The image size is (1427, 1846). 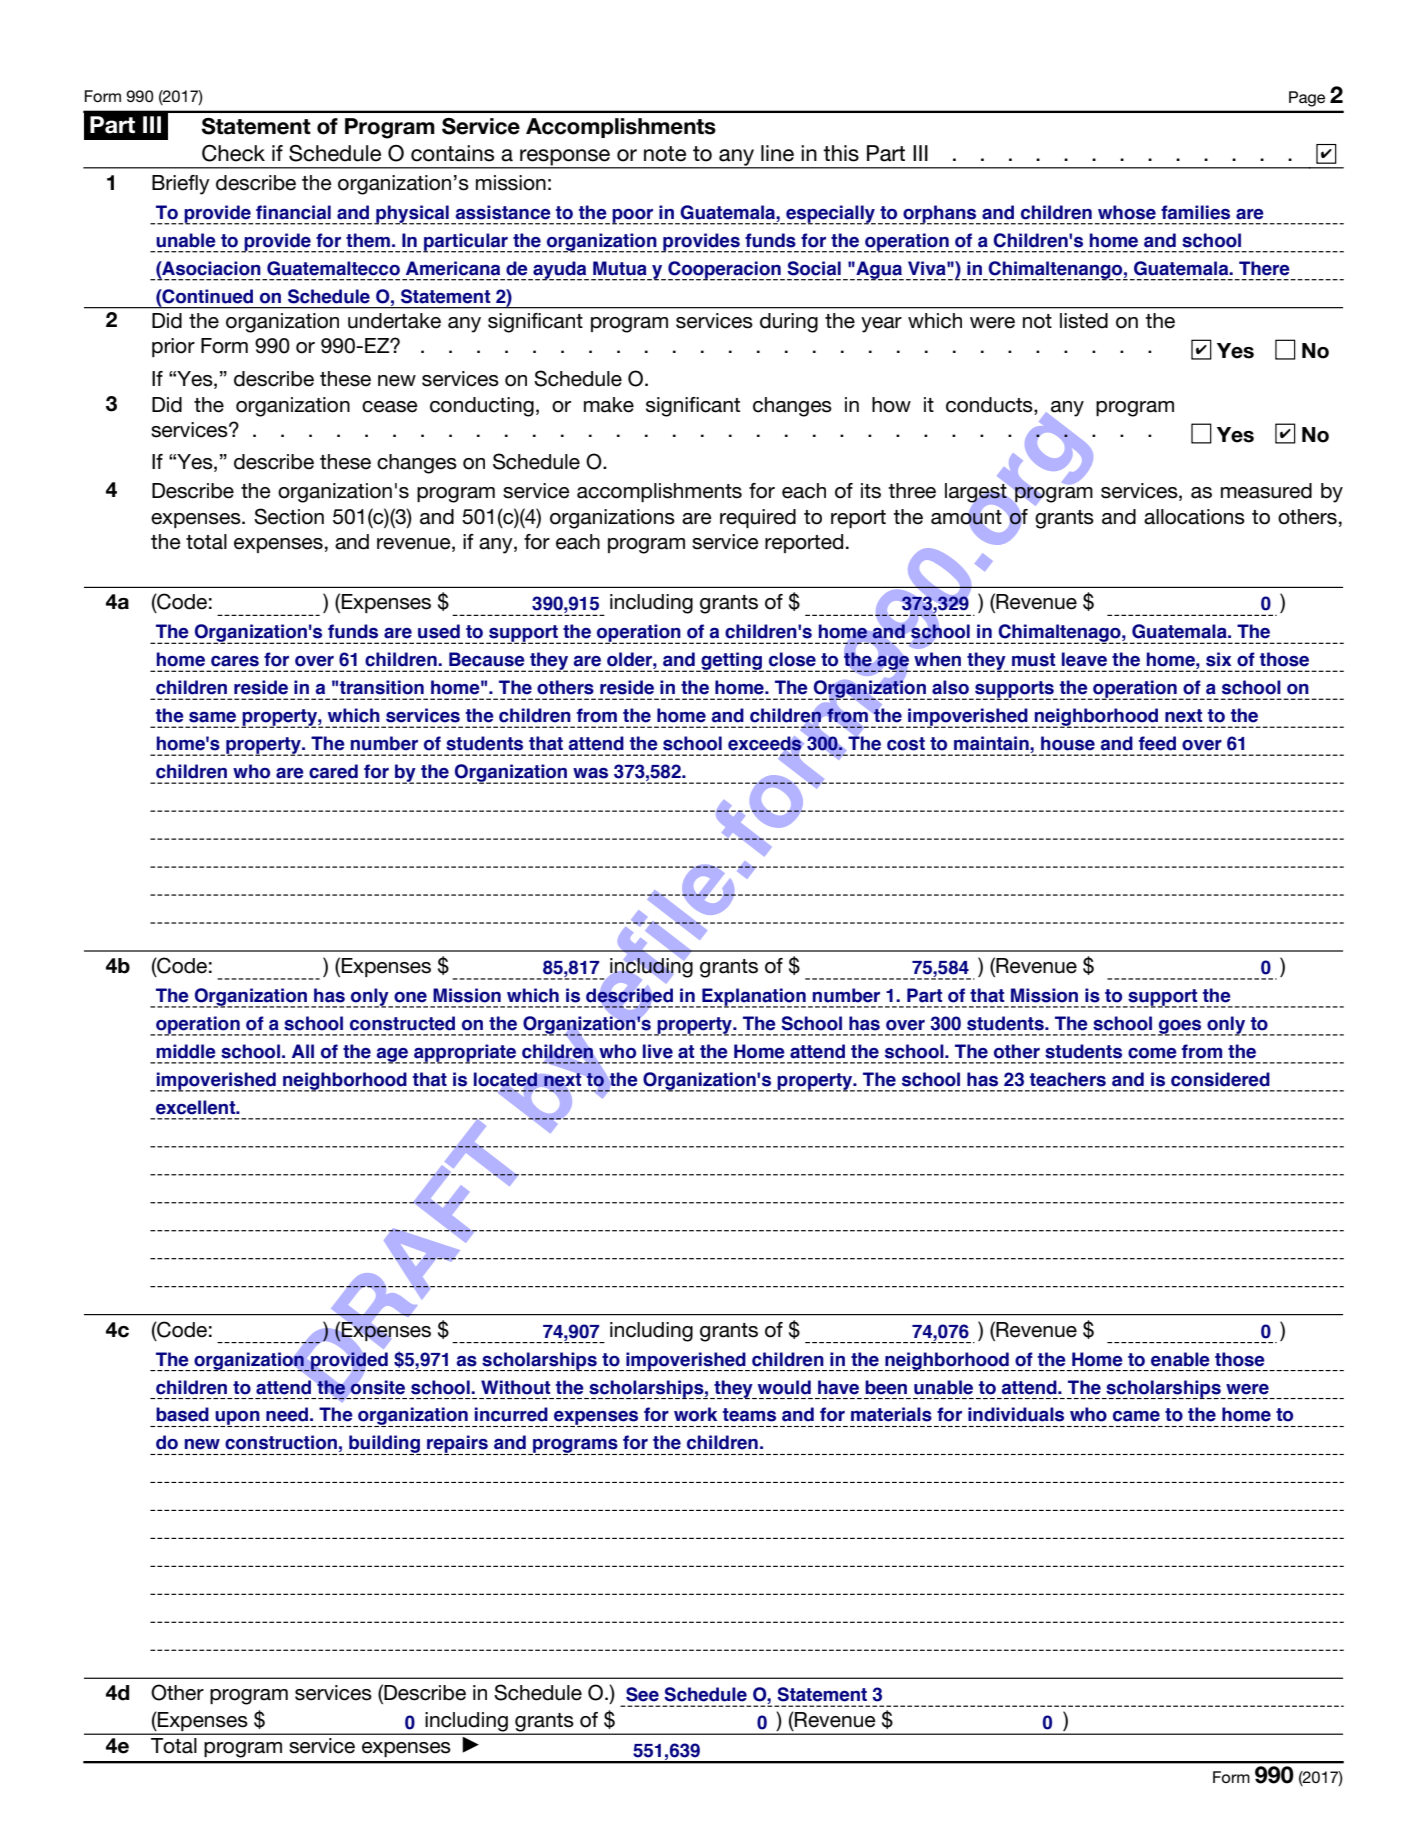 What do you see at coordinates (777, 153) in the document?
I see `line` at bounding box center [777, 153].
